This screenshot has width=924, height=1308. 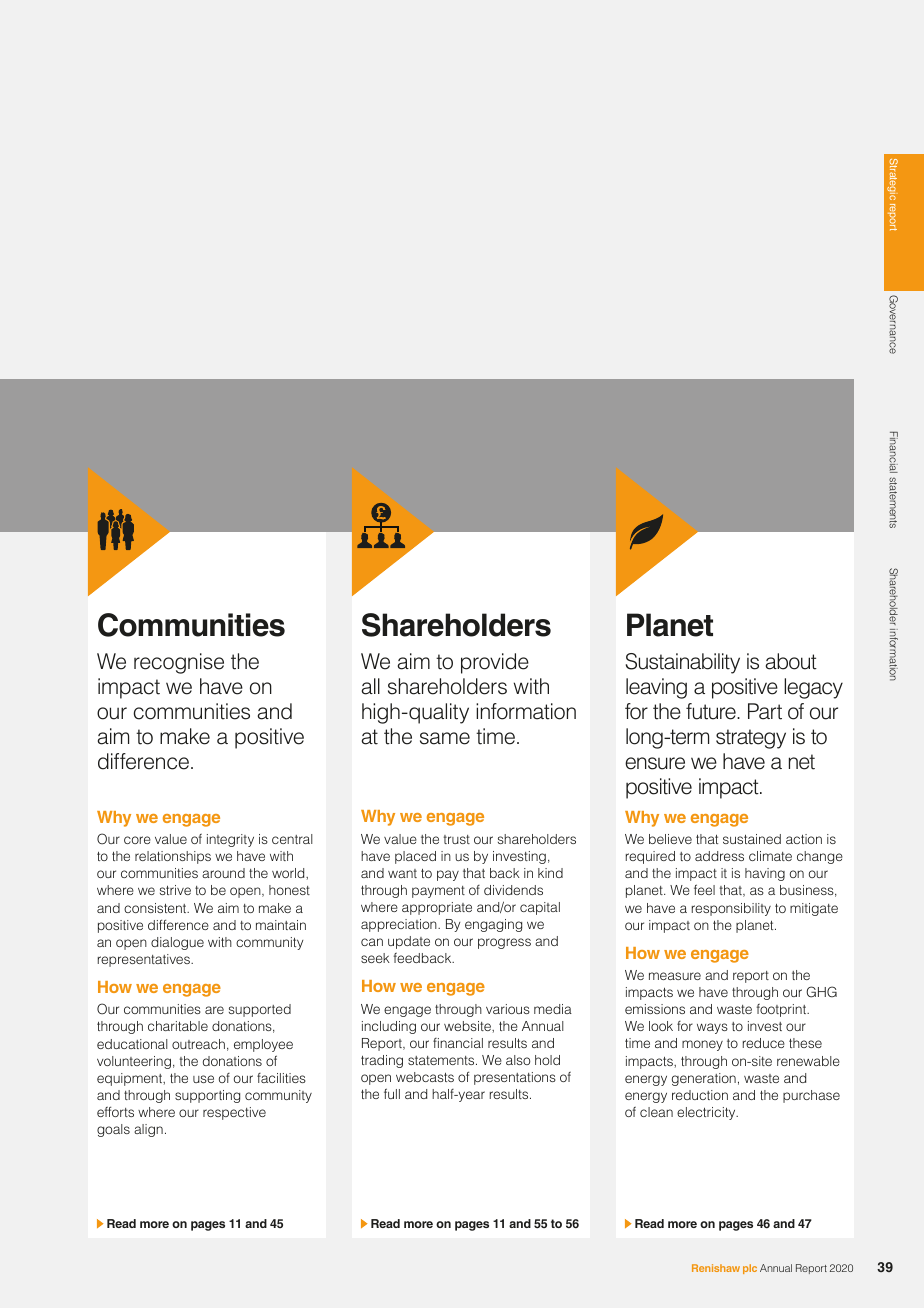 I want to click on recognise, so click(x=179, y=663).
